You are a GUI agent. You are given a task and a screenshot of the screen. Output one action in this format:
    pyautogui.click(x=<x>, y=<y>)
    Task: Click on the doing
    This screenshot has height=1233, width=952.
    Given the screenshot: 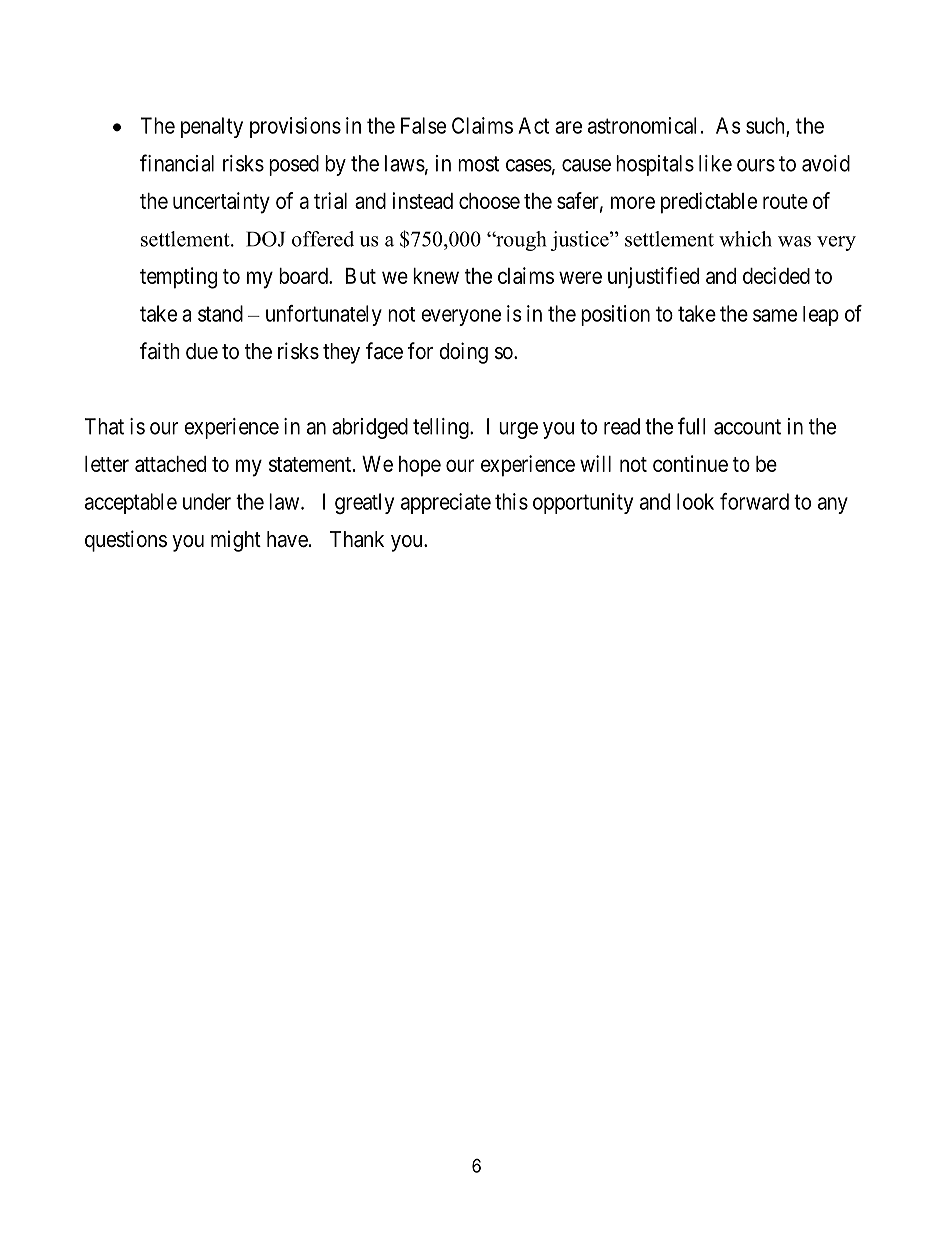 What is the action you would take?
    pyautogui.click(x=463, y=353)
